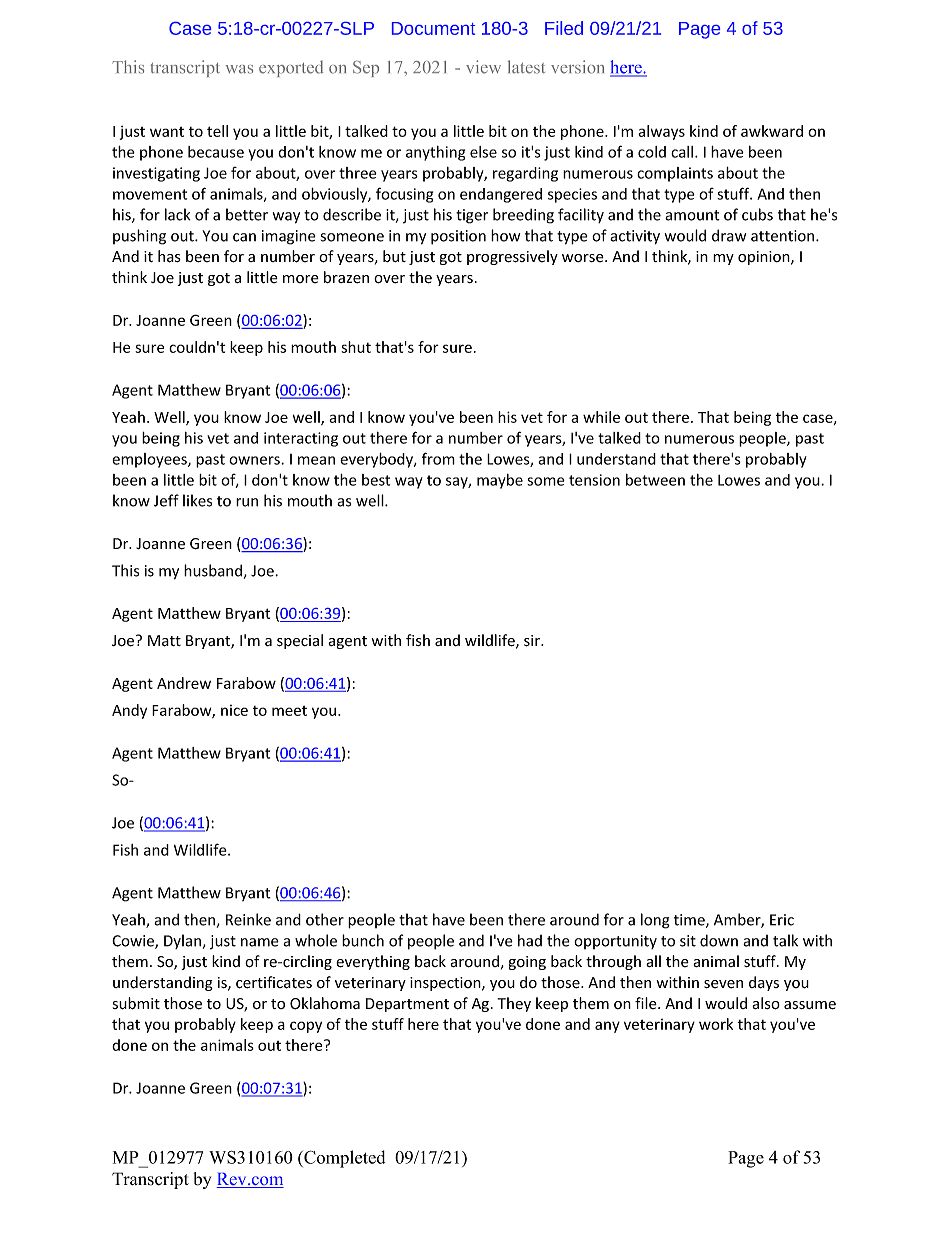 This screenshot has height=1233, width=952. Describe the element at coordinates (514, 1004) in the screenshot. I see `They` at that location.
